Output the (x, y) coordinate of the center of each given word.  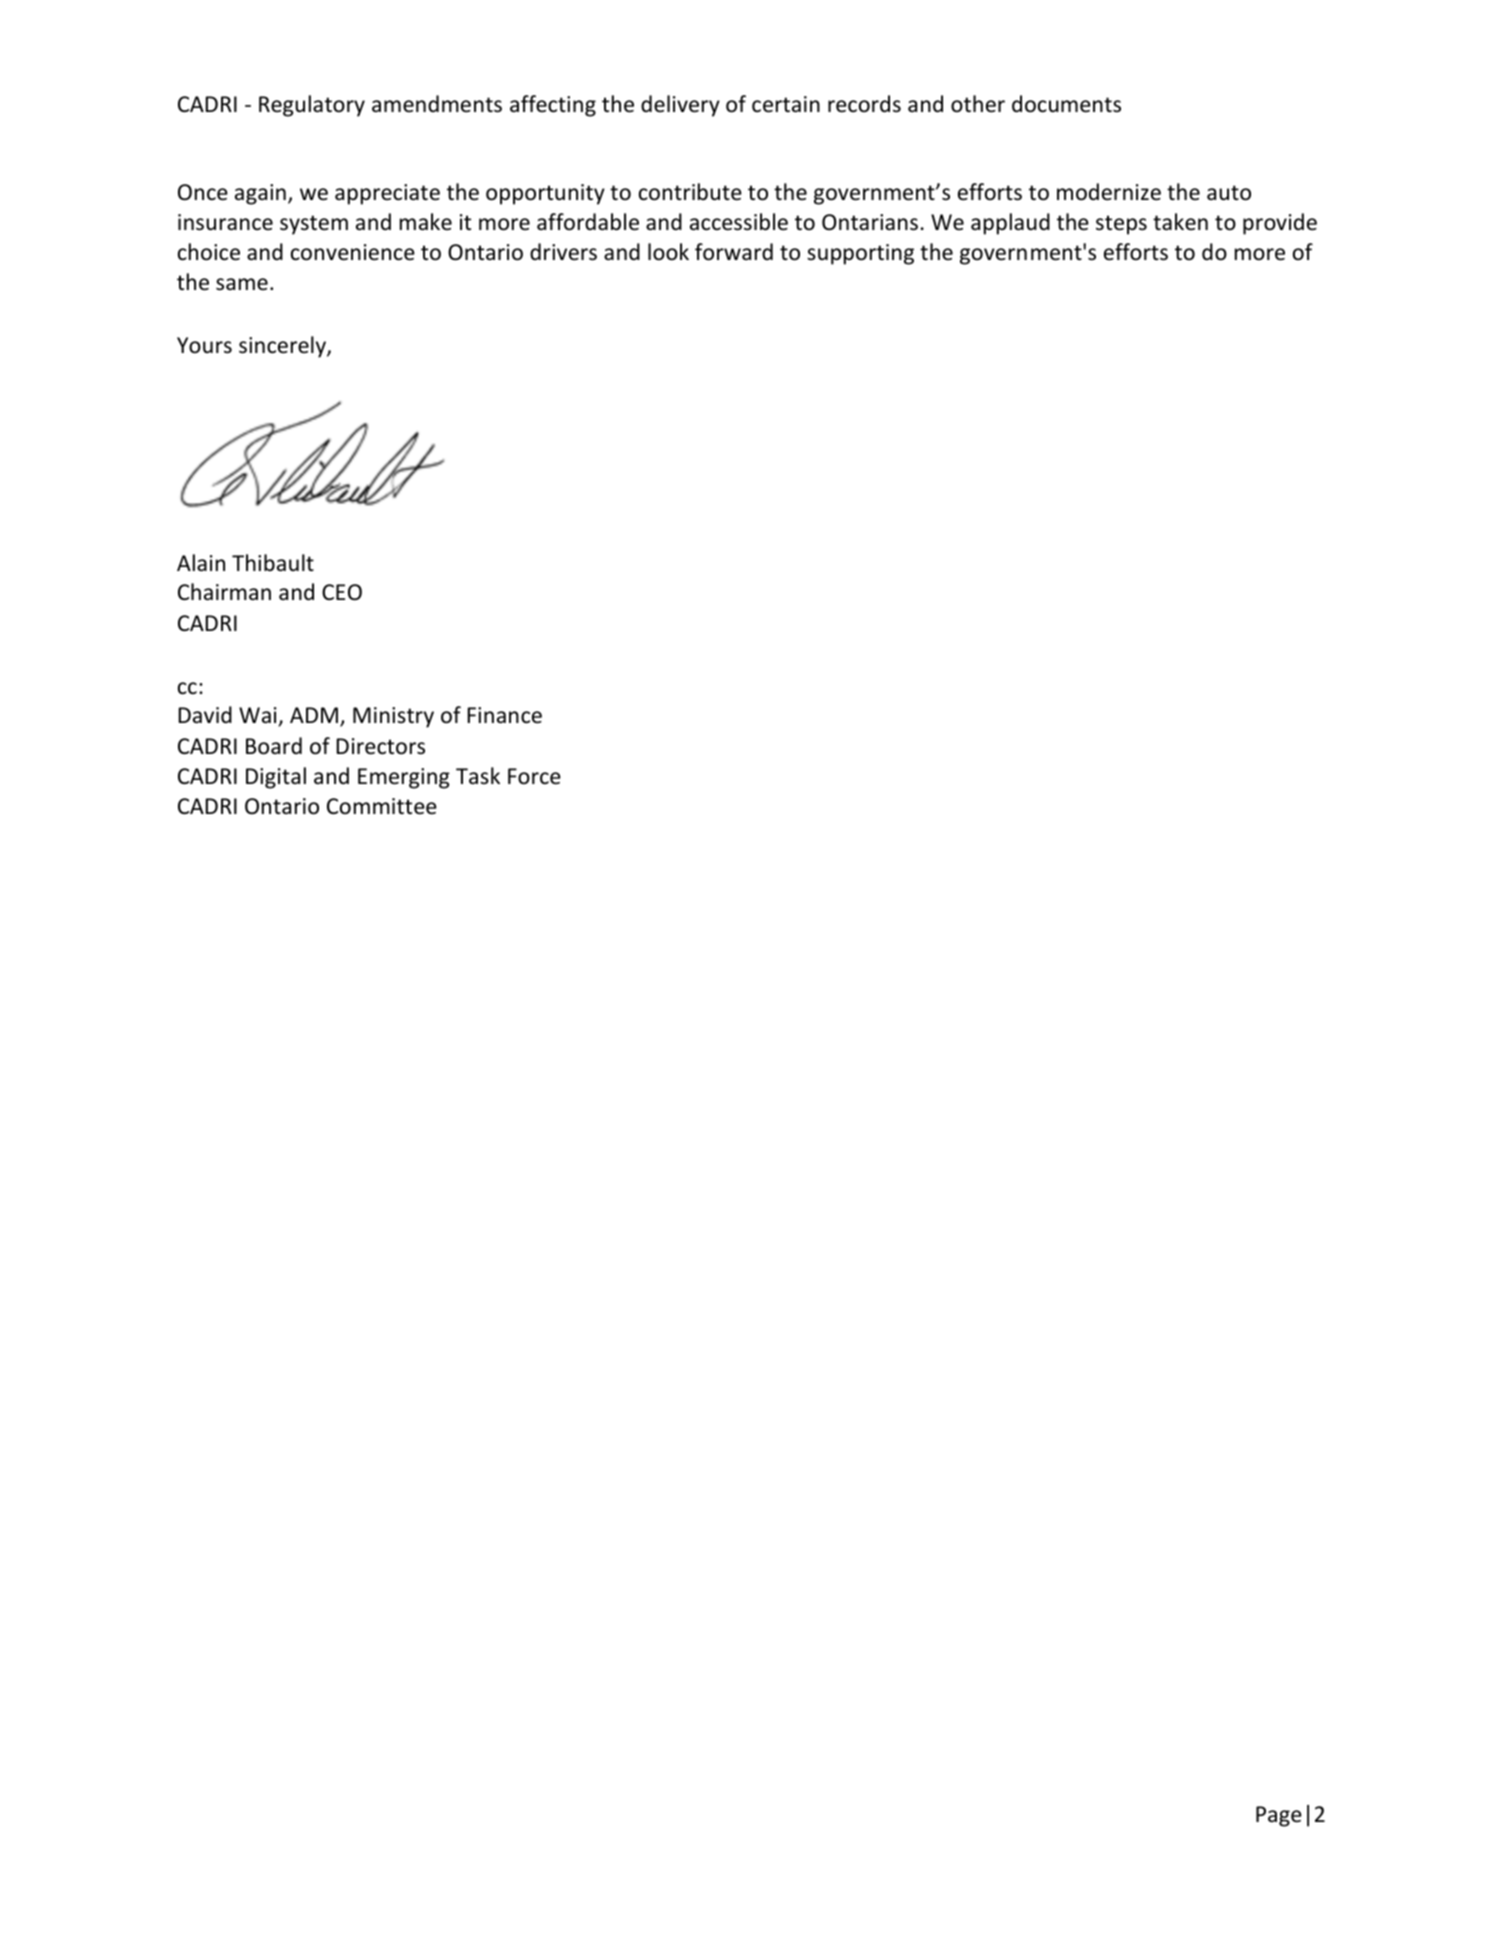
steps (1121, 225)
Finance (504, 715)
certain (786, 104)
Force (534, 776)
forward (734, 252)
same (242, 284)
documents (1066, 104)
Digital (276, 778)
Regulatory (312, 106)
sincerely (283, 347)
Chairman (224, 591)
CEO (342, 592)
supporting (860, 254)
